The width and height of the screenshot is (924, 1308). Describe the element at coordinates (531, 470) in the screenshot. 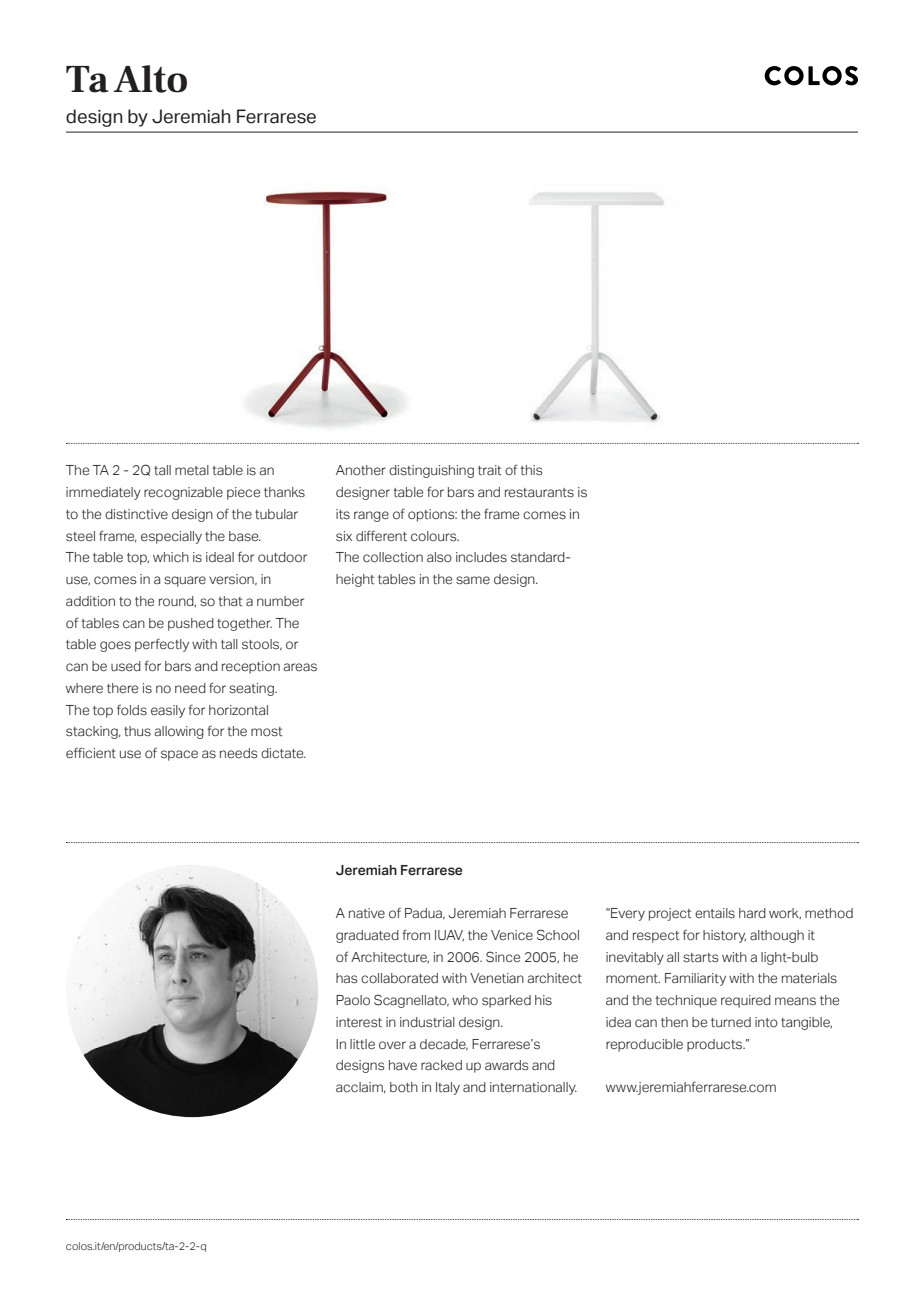

I see `this` at that location.
